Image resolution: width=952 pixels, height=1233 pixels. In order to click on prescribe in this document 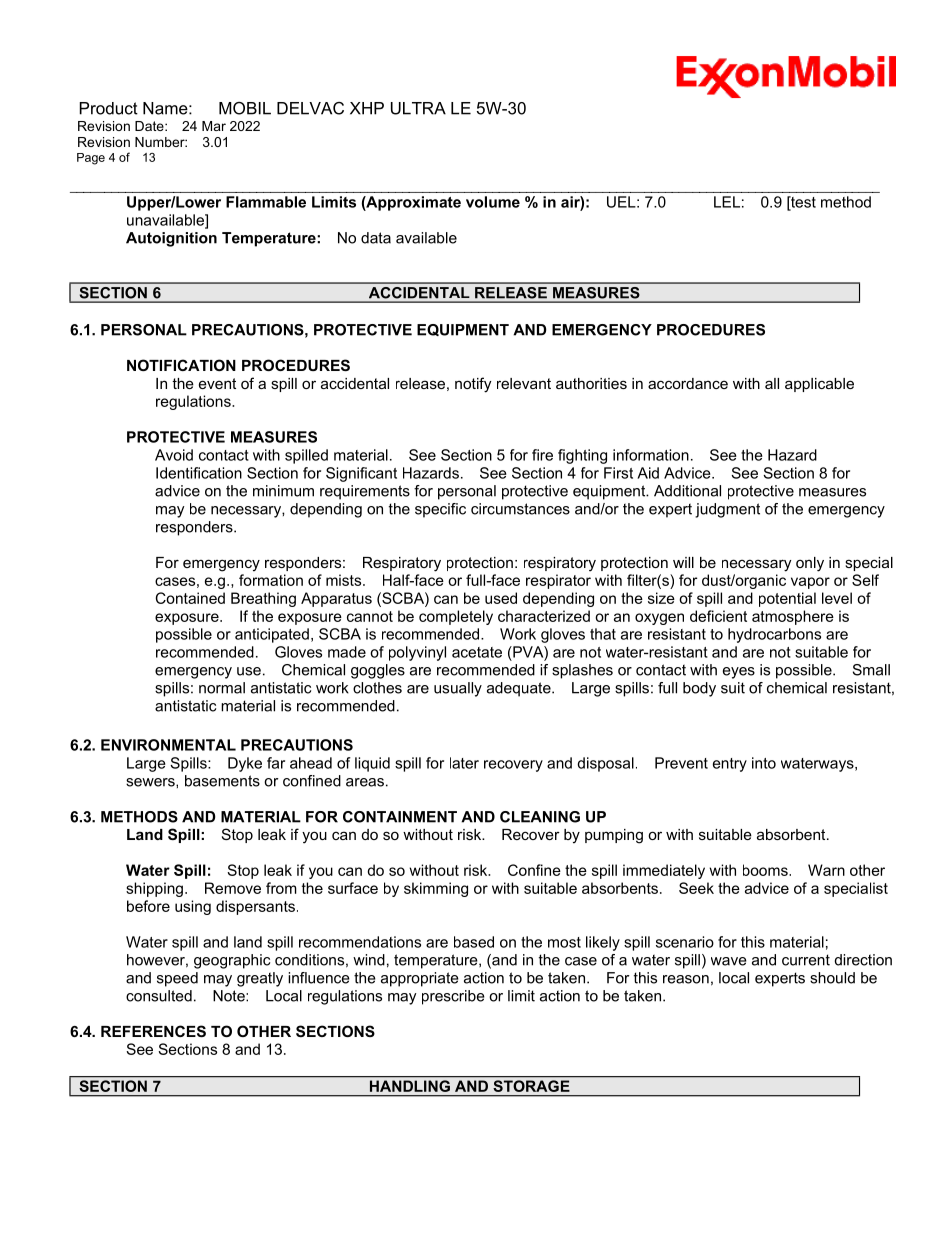, I will do `click(453, 997)`.
